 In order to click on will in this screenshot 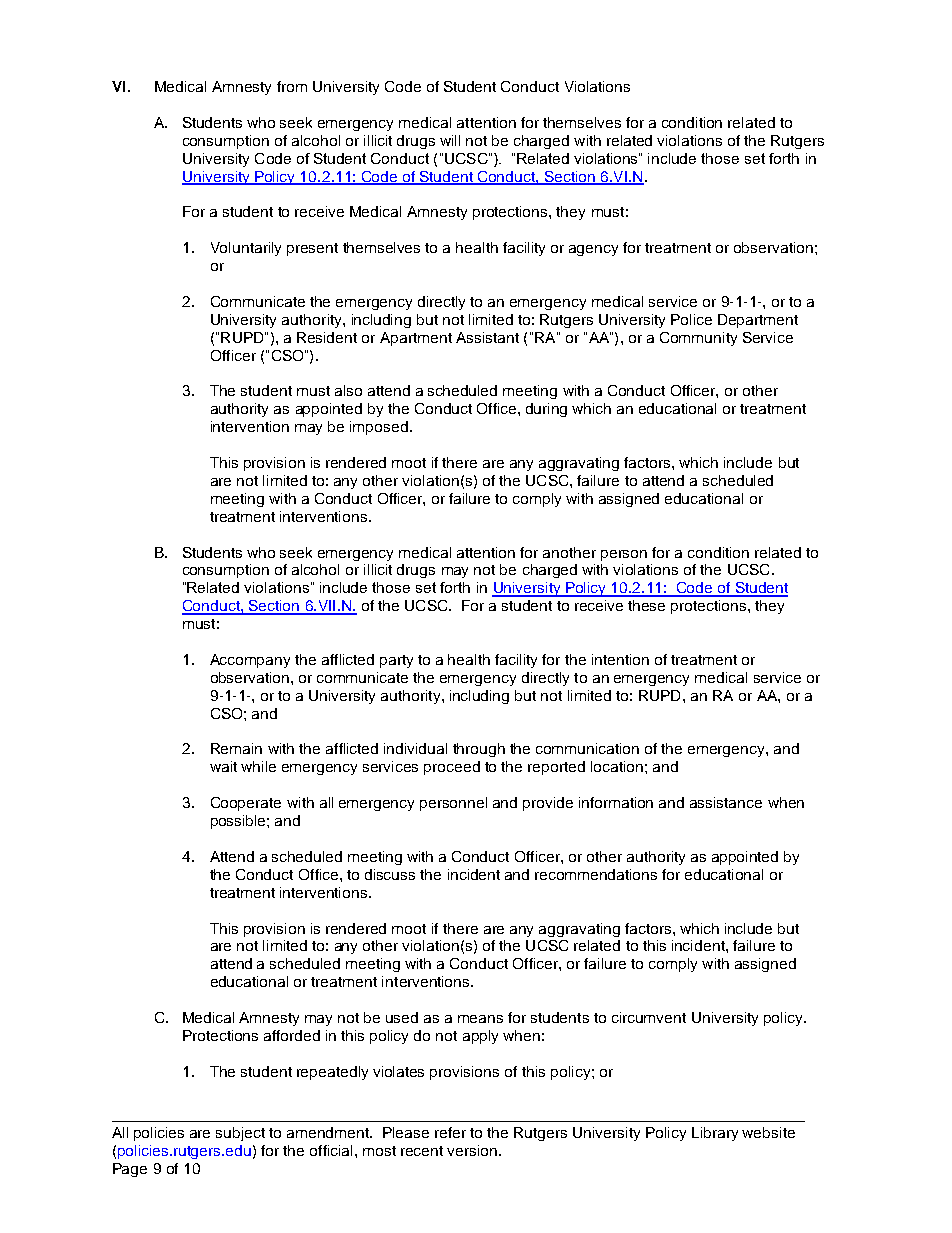, I will do `click(450, 140)`.
